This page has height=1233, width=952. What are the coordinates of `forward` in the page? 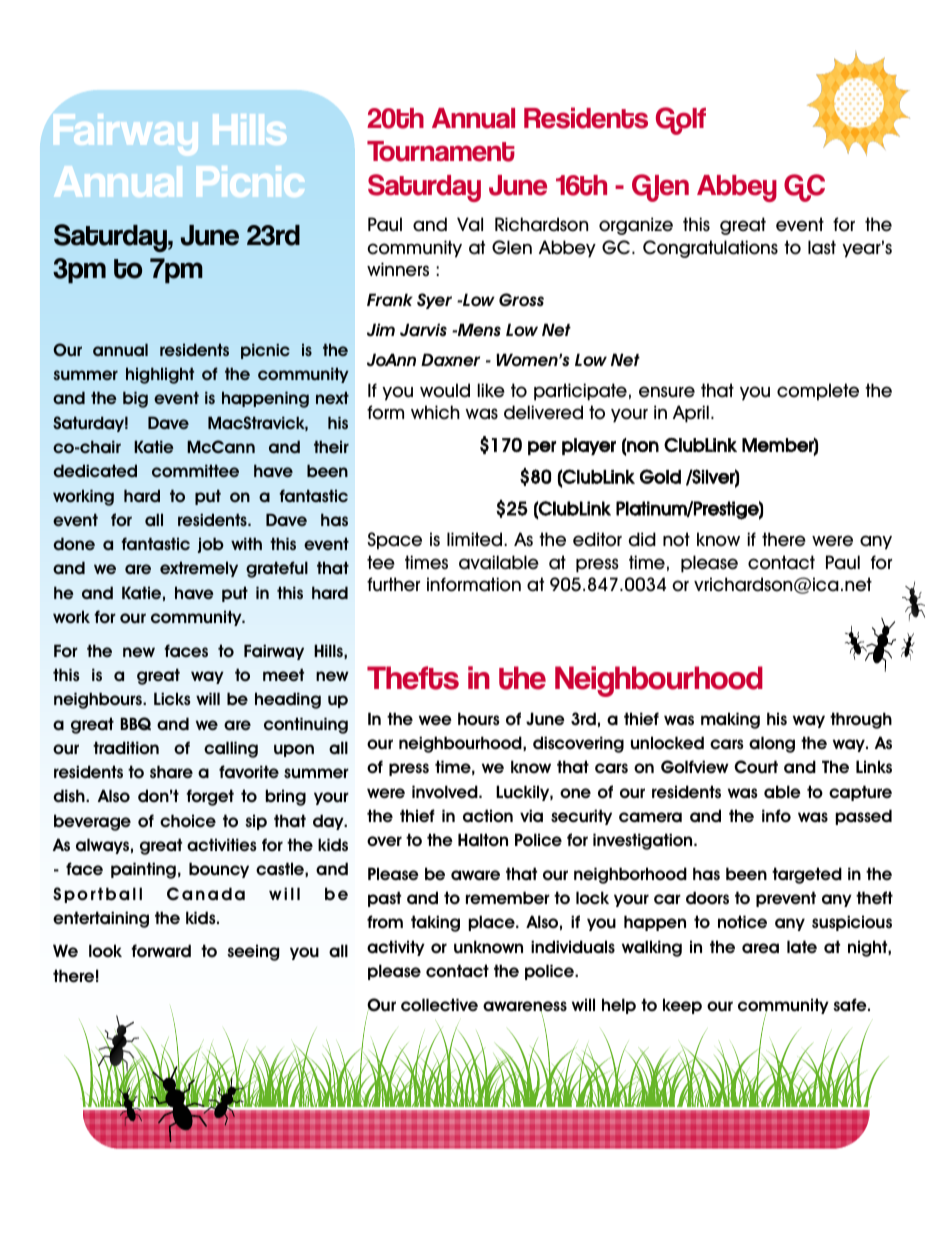 It's located at (161, 951).
